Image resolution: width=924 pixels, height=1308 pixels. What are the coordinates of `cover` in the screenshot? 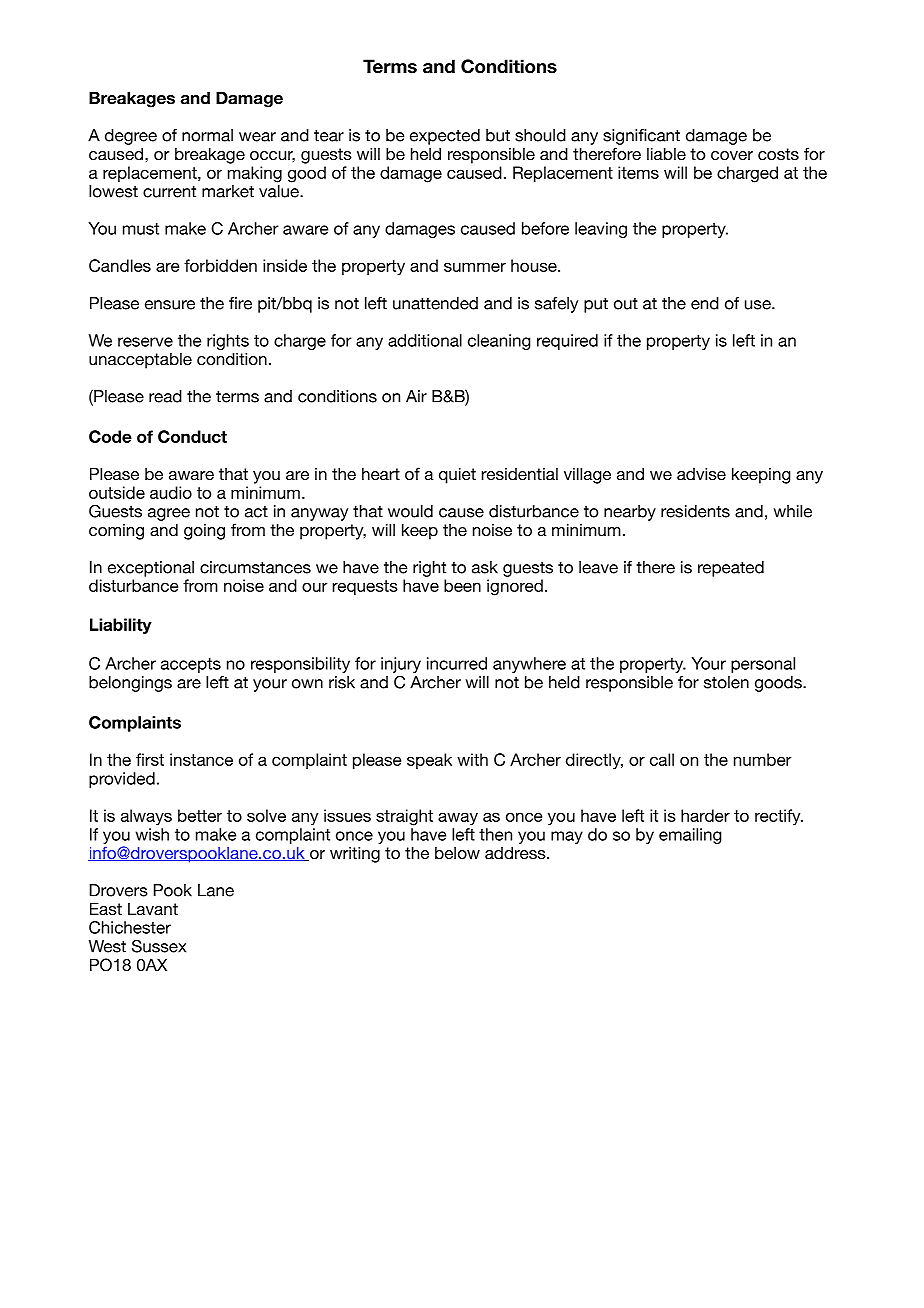 It's located at (732, 155).
